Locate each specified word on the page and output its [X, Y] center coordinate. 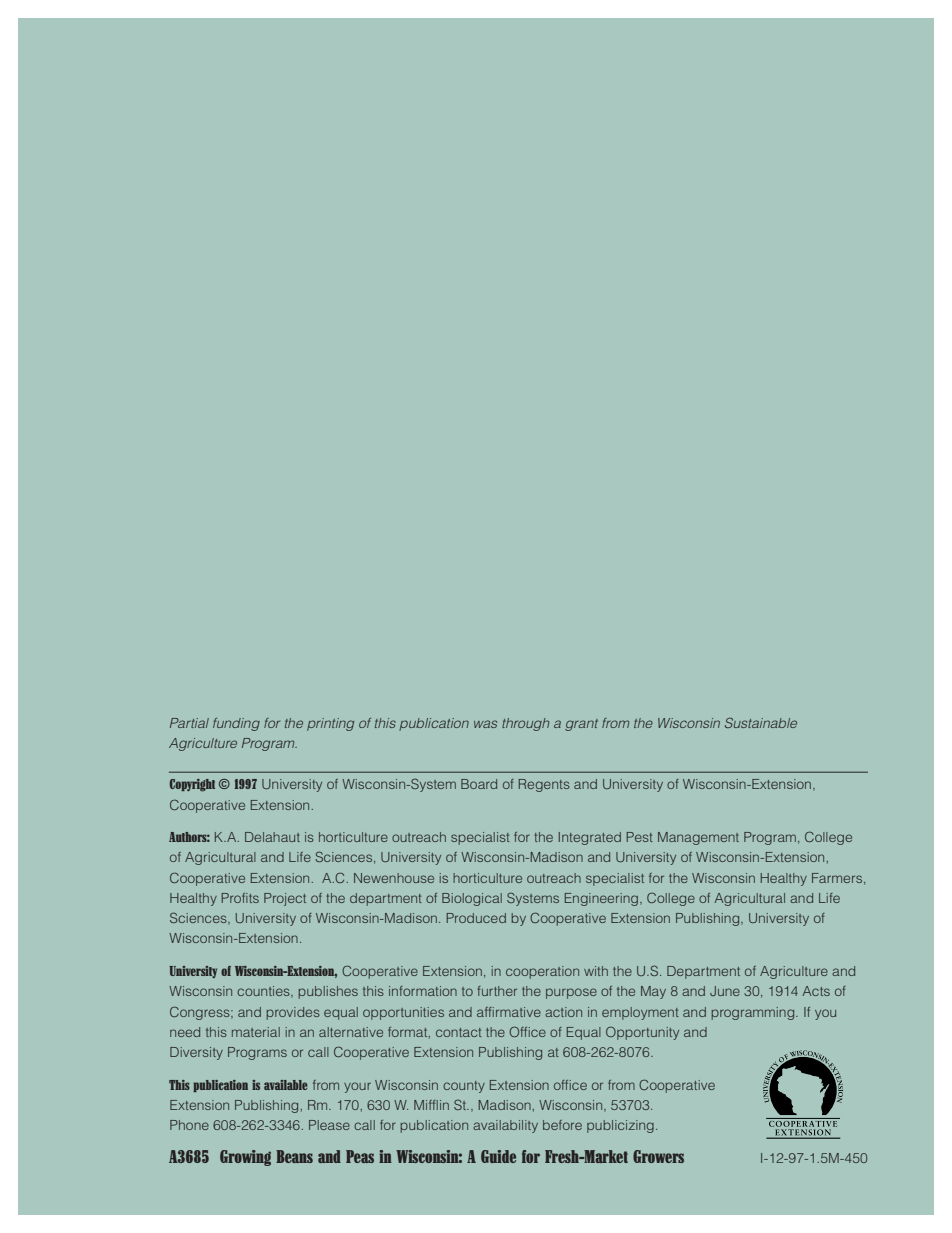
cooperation [542, 972]
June [725, 991]
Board [479, 784]
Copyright [192, 785]
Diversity [196, 1053]
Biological [472, 899]
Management [698, 838]
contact [459, 1032]
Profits [240, 898]
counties [264, 992]
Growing [245, 1158]
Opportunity [642, 1033]
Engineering [603, 899]
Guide [498, 1156]
